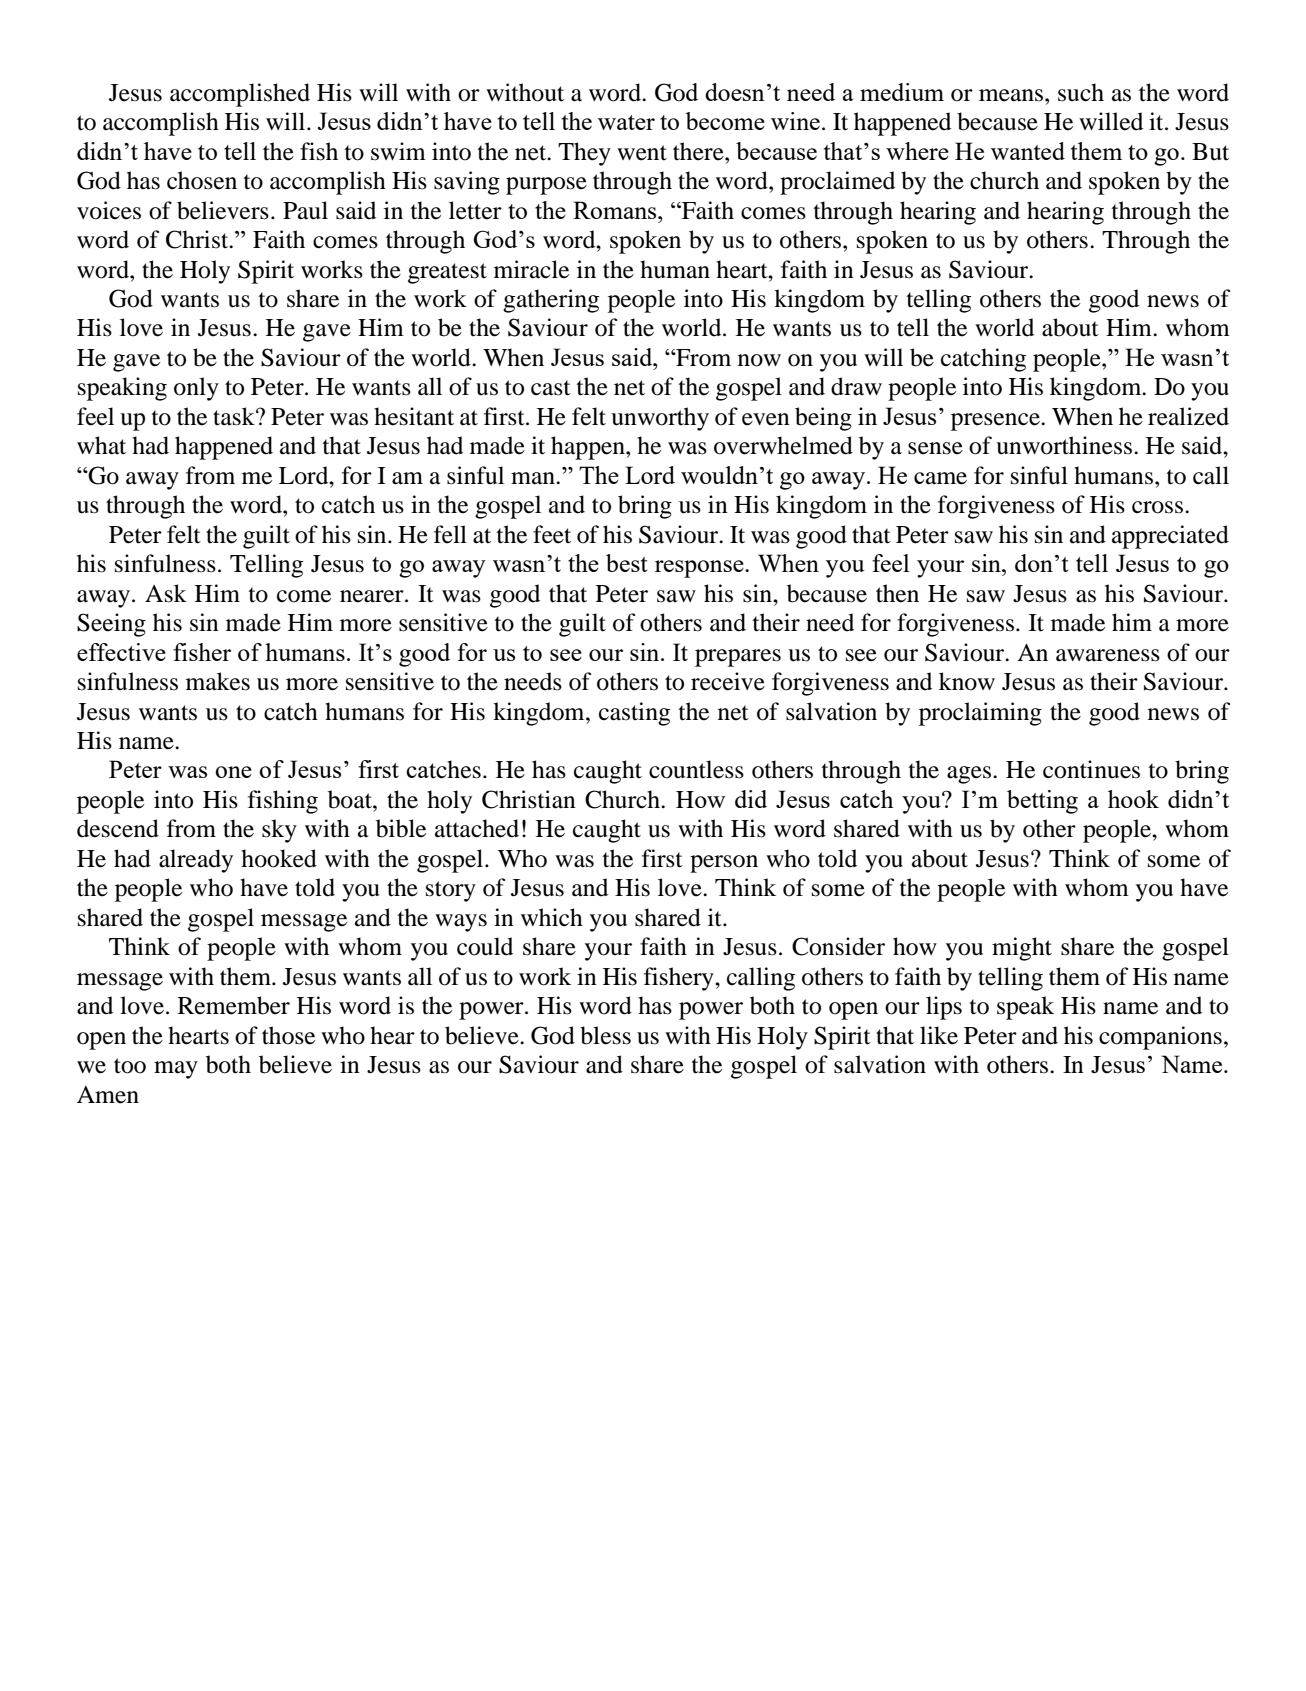 The height and width of the document is (1691, 1306). Describe the element at coordinates (605, 1035) in the document. I see `bless` at that location.
